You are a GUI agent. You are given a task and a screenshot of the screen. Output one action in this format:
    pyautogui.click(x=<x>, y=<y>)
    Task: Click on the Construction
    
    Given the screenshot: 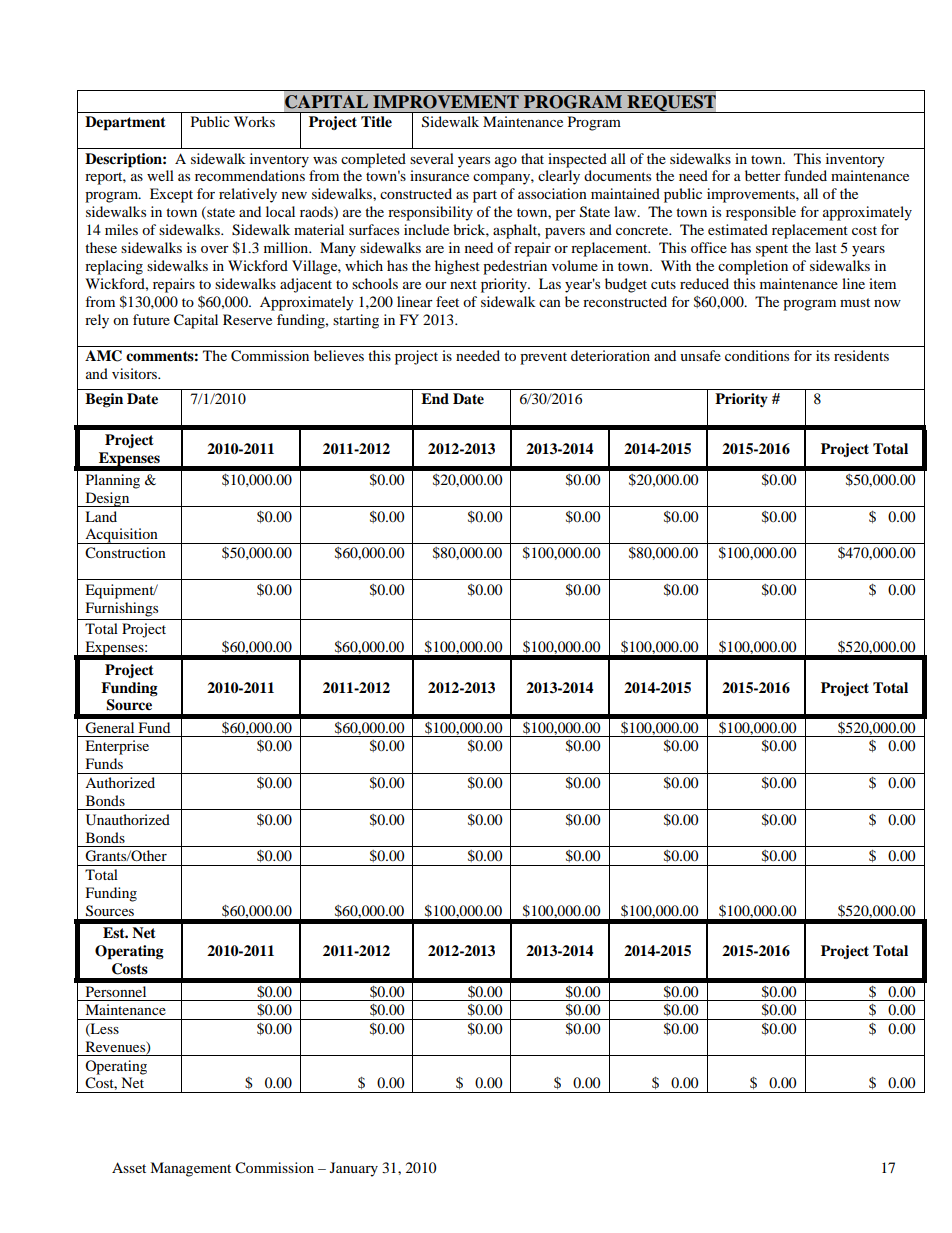 What is the action you would take?
    pyautogui.click(x=125, y=553)
